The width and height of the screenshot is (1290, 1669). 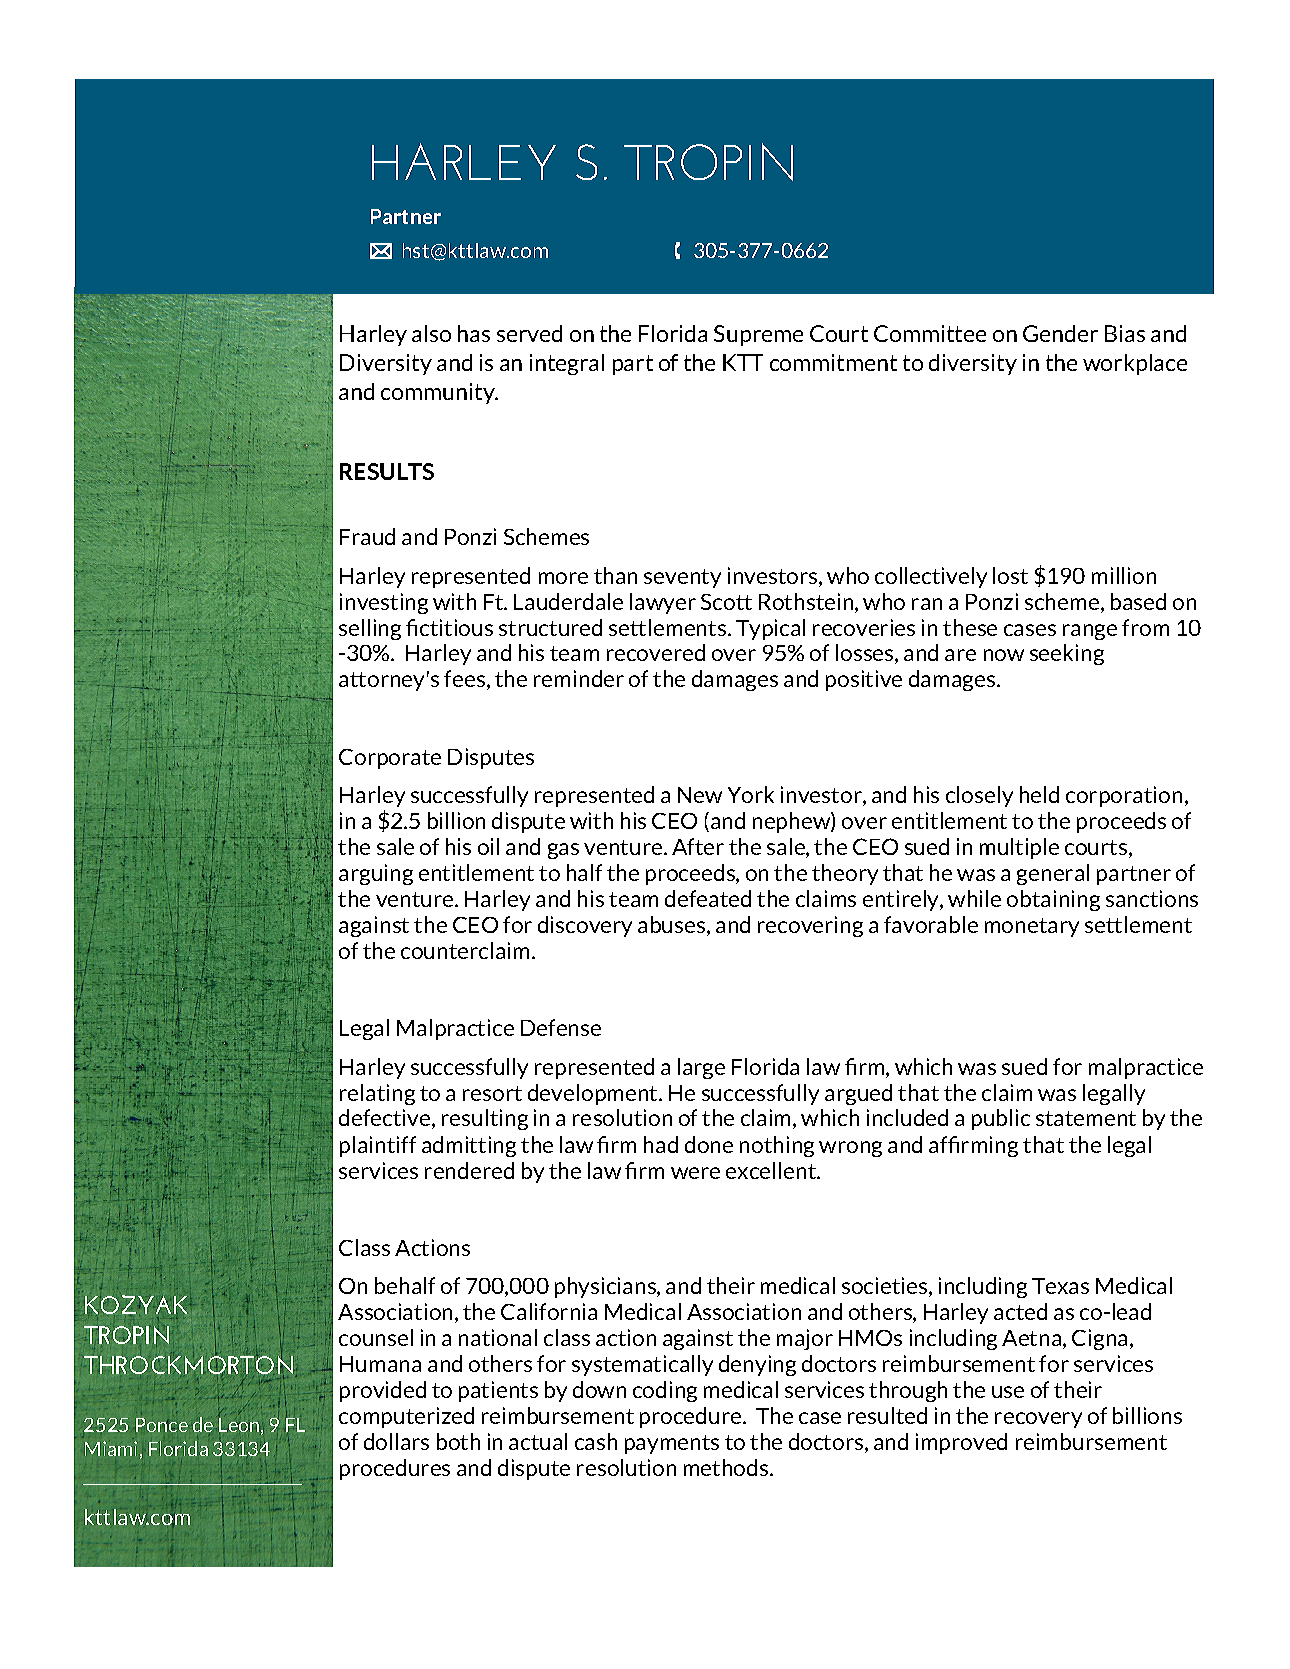 I want to click on than, so click(x=615, y=575).
